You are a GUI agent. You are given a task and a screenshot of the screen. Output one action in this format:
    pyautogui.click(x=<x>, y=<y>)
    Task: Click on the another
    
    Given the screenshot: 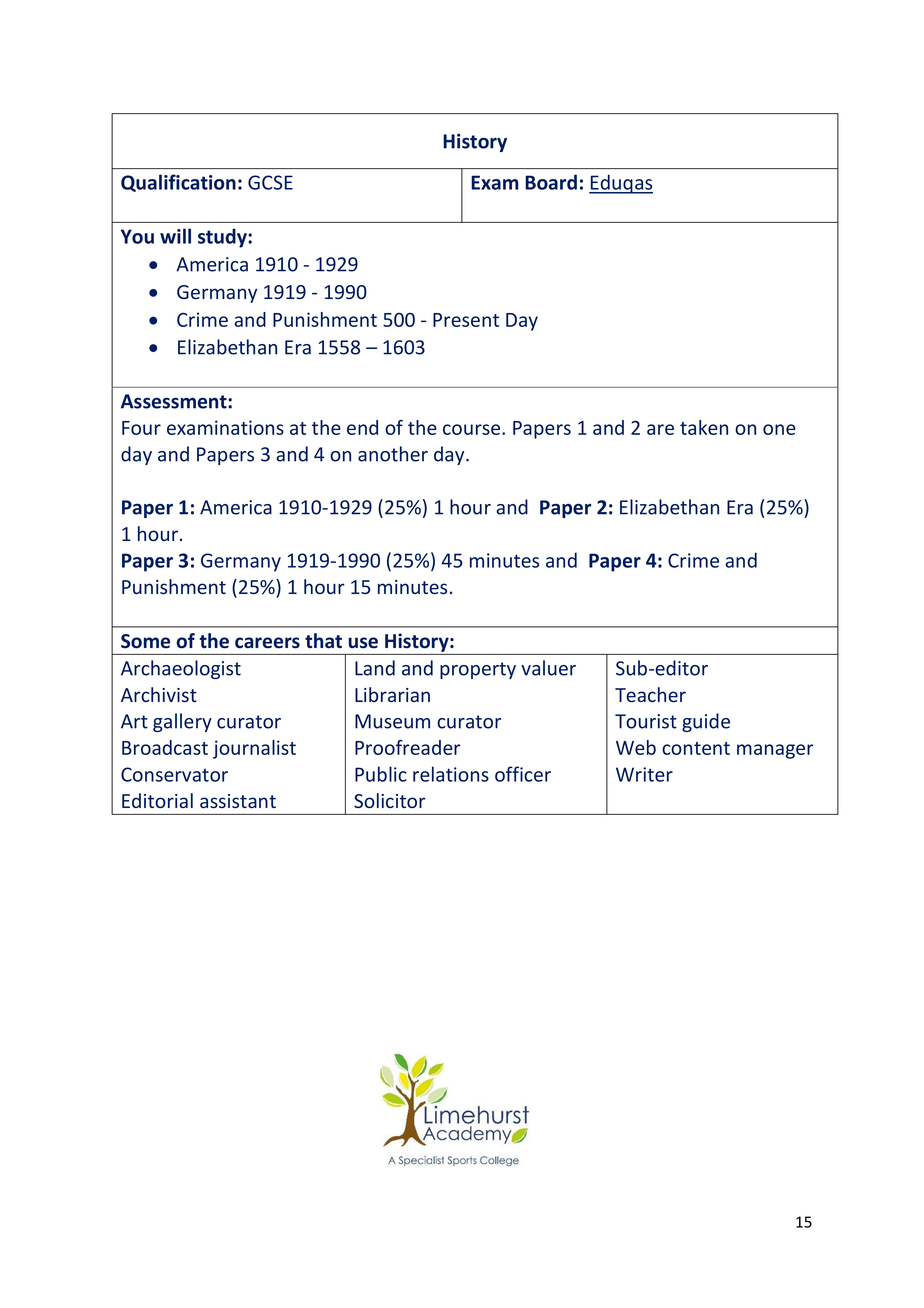 What is the action you would take?
    pyautogui.click(x=393, y=454)
